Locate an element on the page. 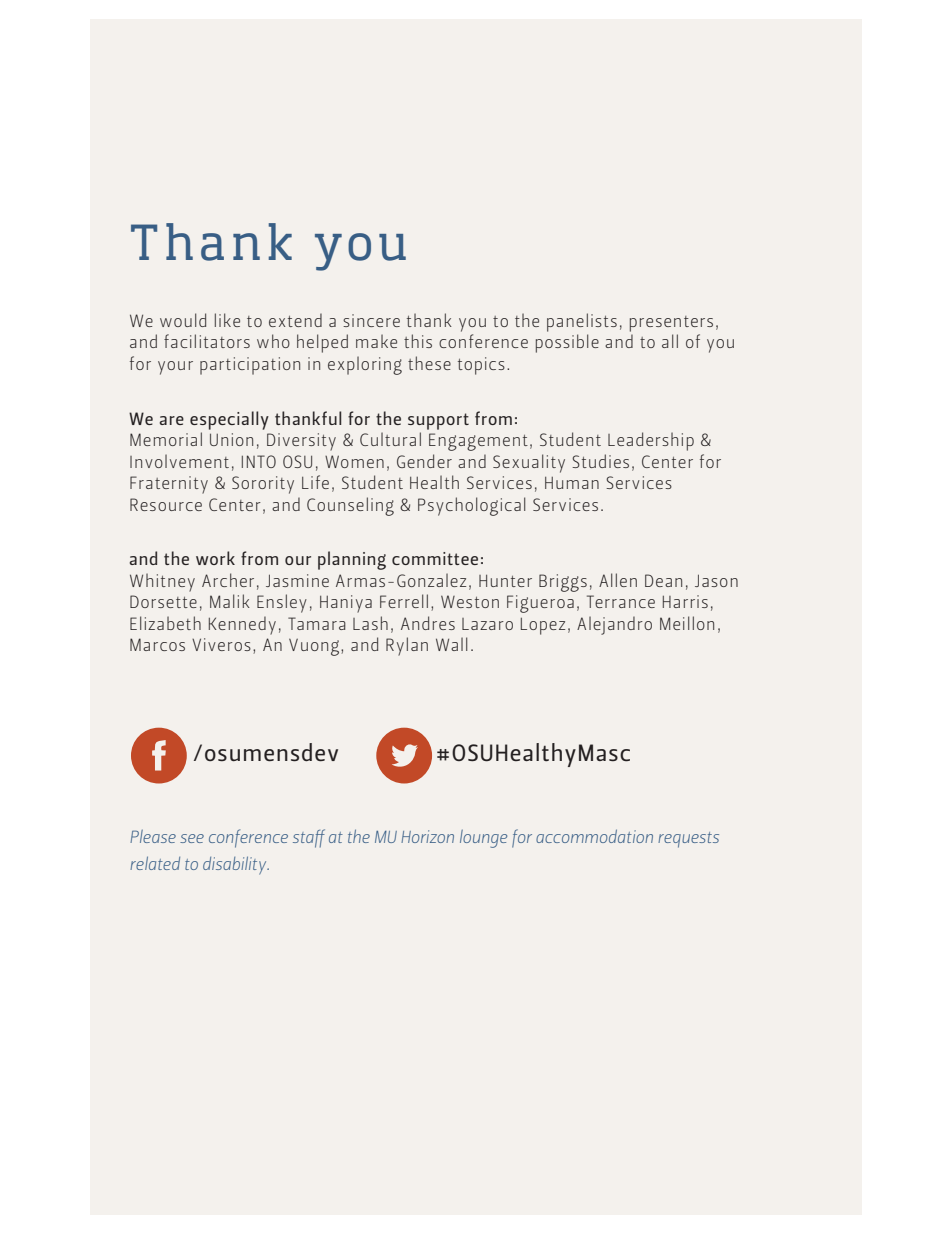  Dean is located at coordinates (663, 580).
